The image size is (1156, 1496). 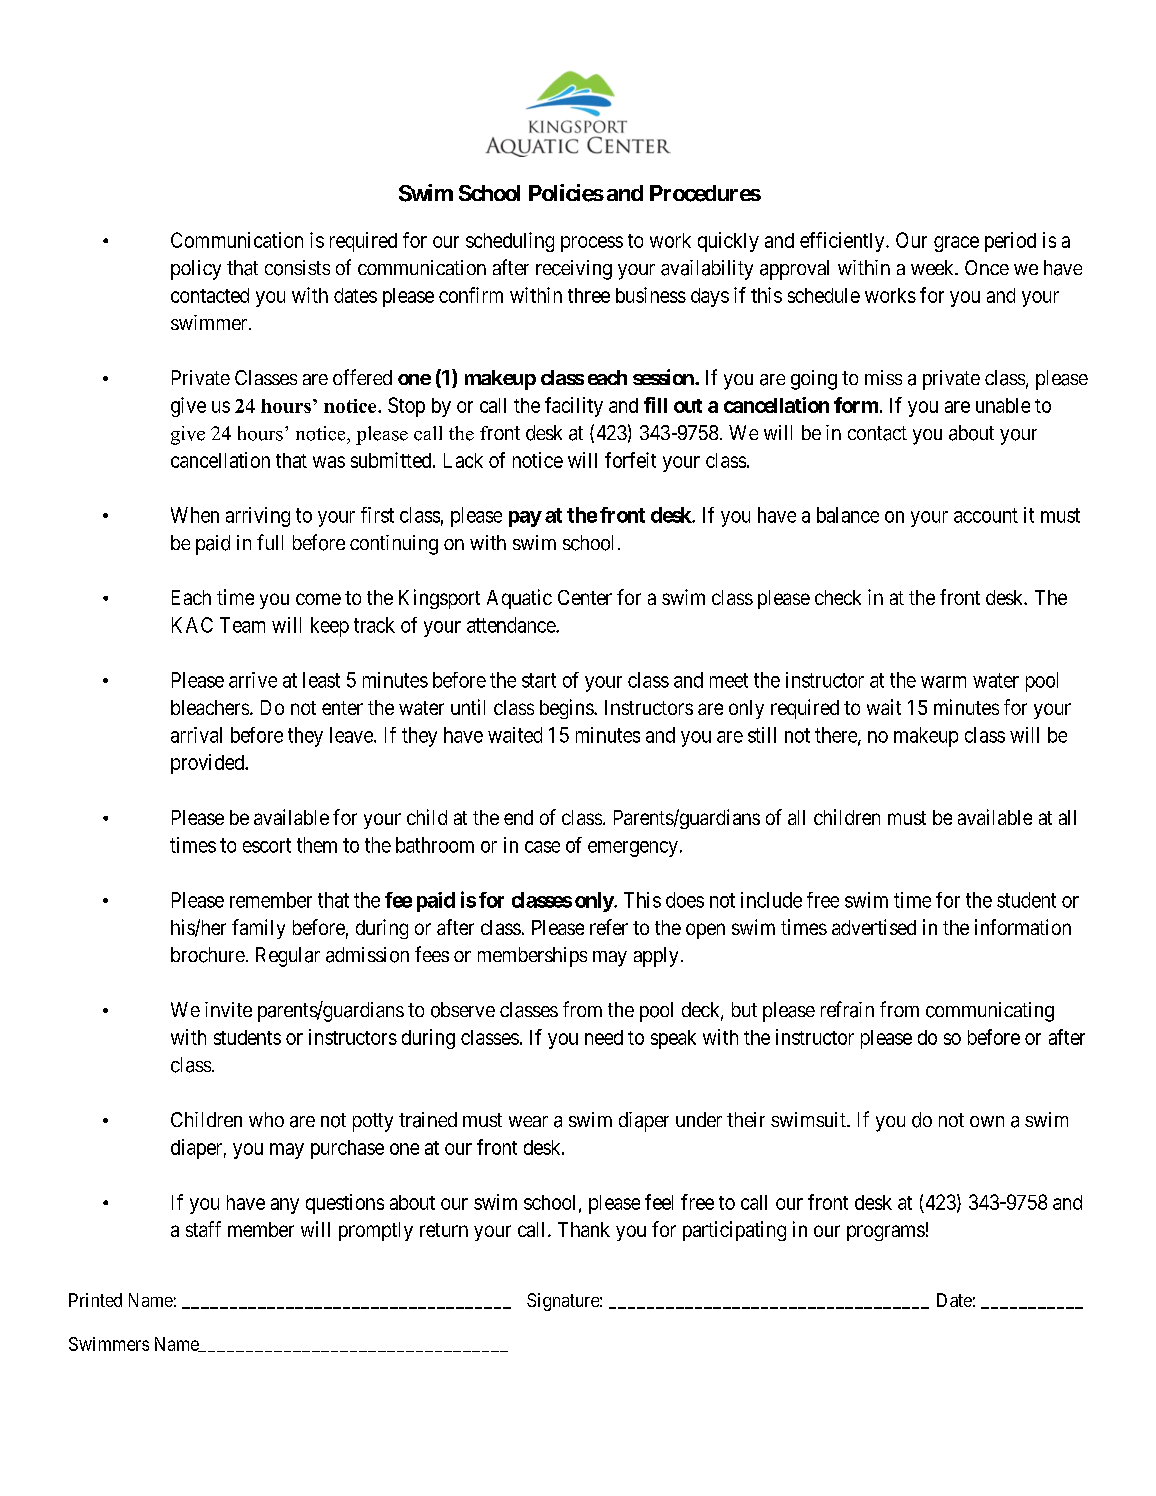 I want to click on policy, so click(x=196, y=270).
